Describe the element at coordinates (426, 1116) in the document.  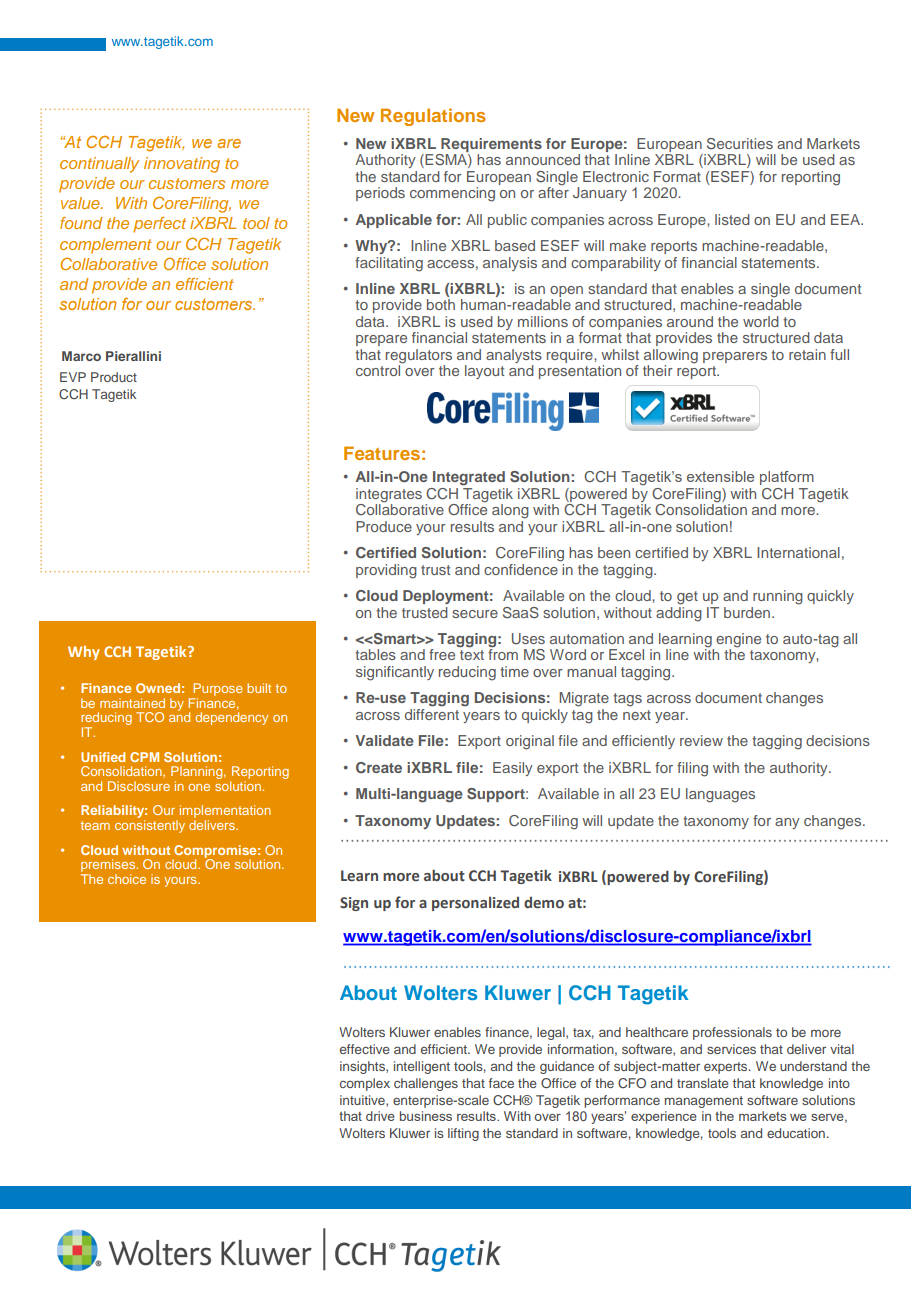
I see `business` at that location.
